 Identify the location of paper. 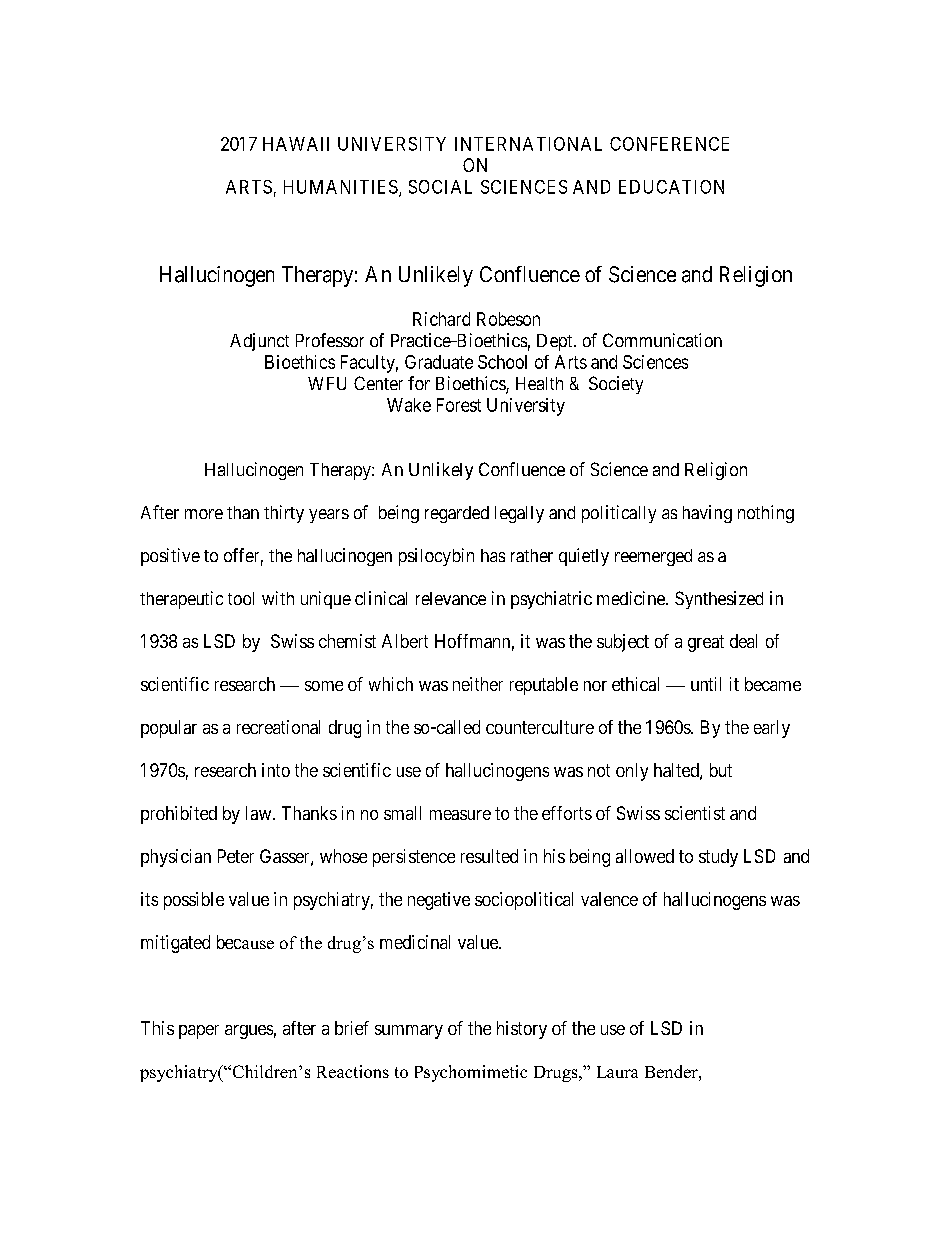
(199, 1032).
